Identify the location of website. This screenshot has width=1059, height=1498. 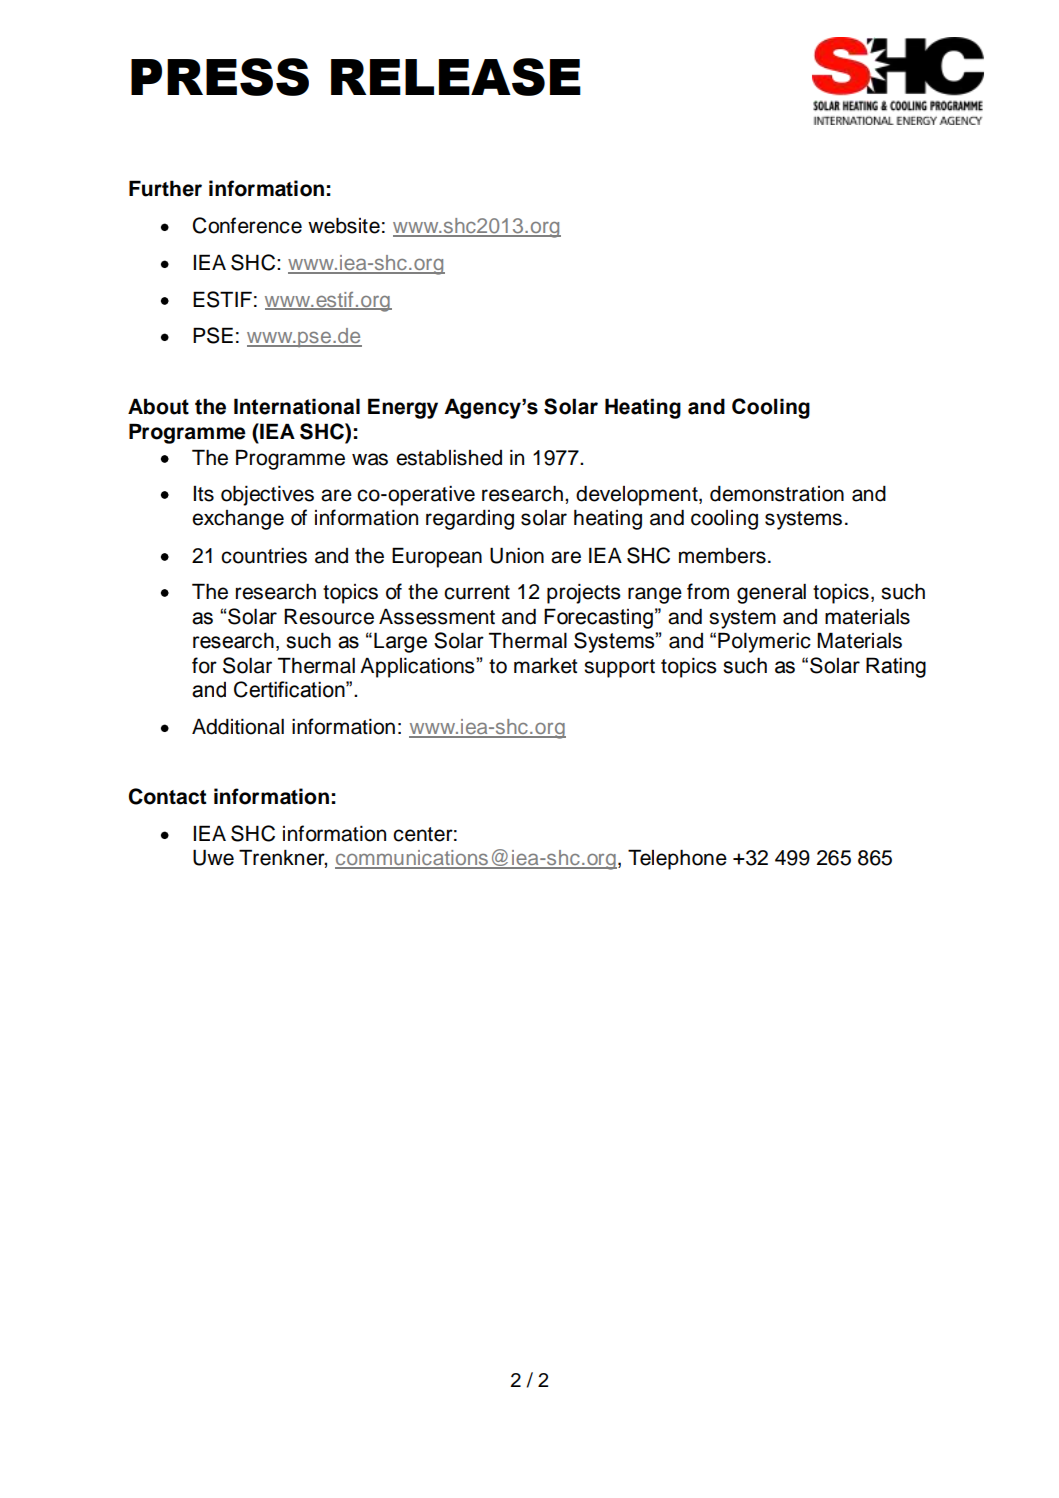
(344, 225).
